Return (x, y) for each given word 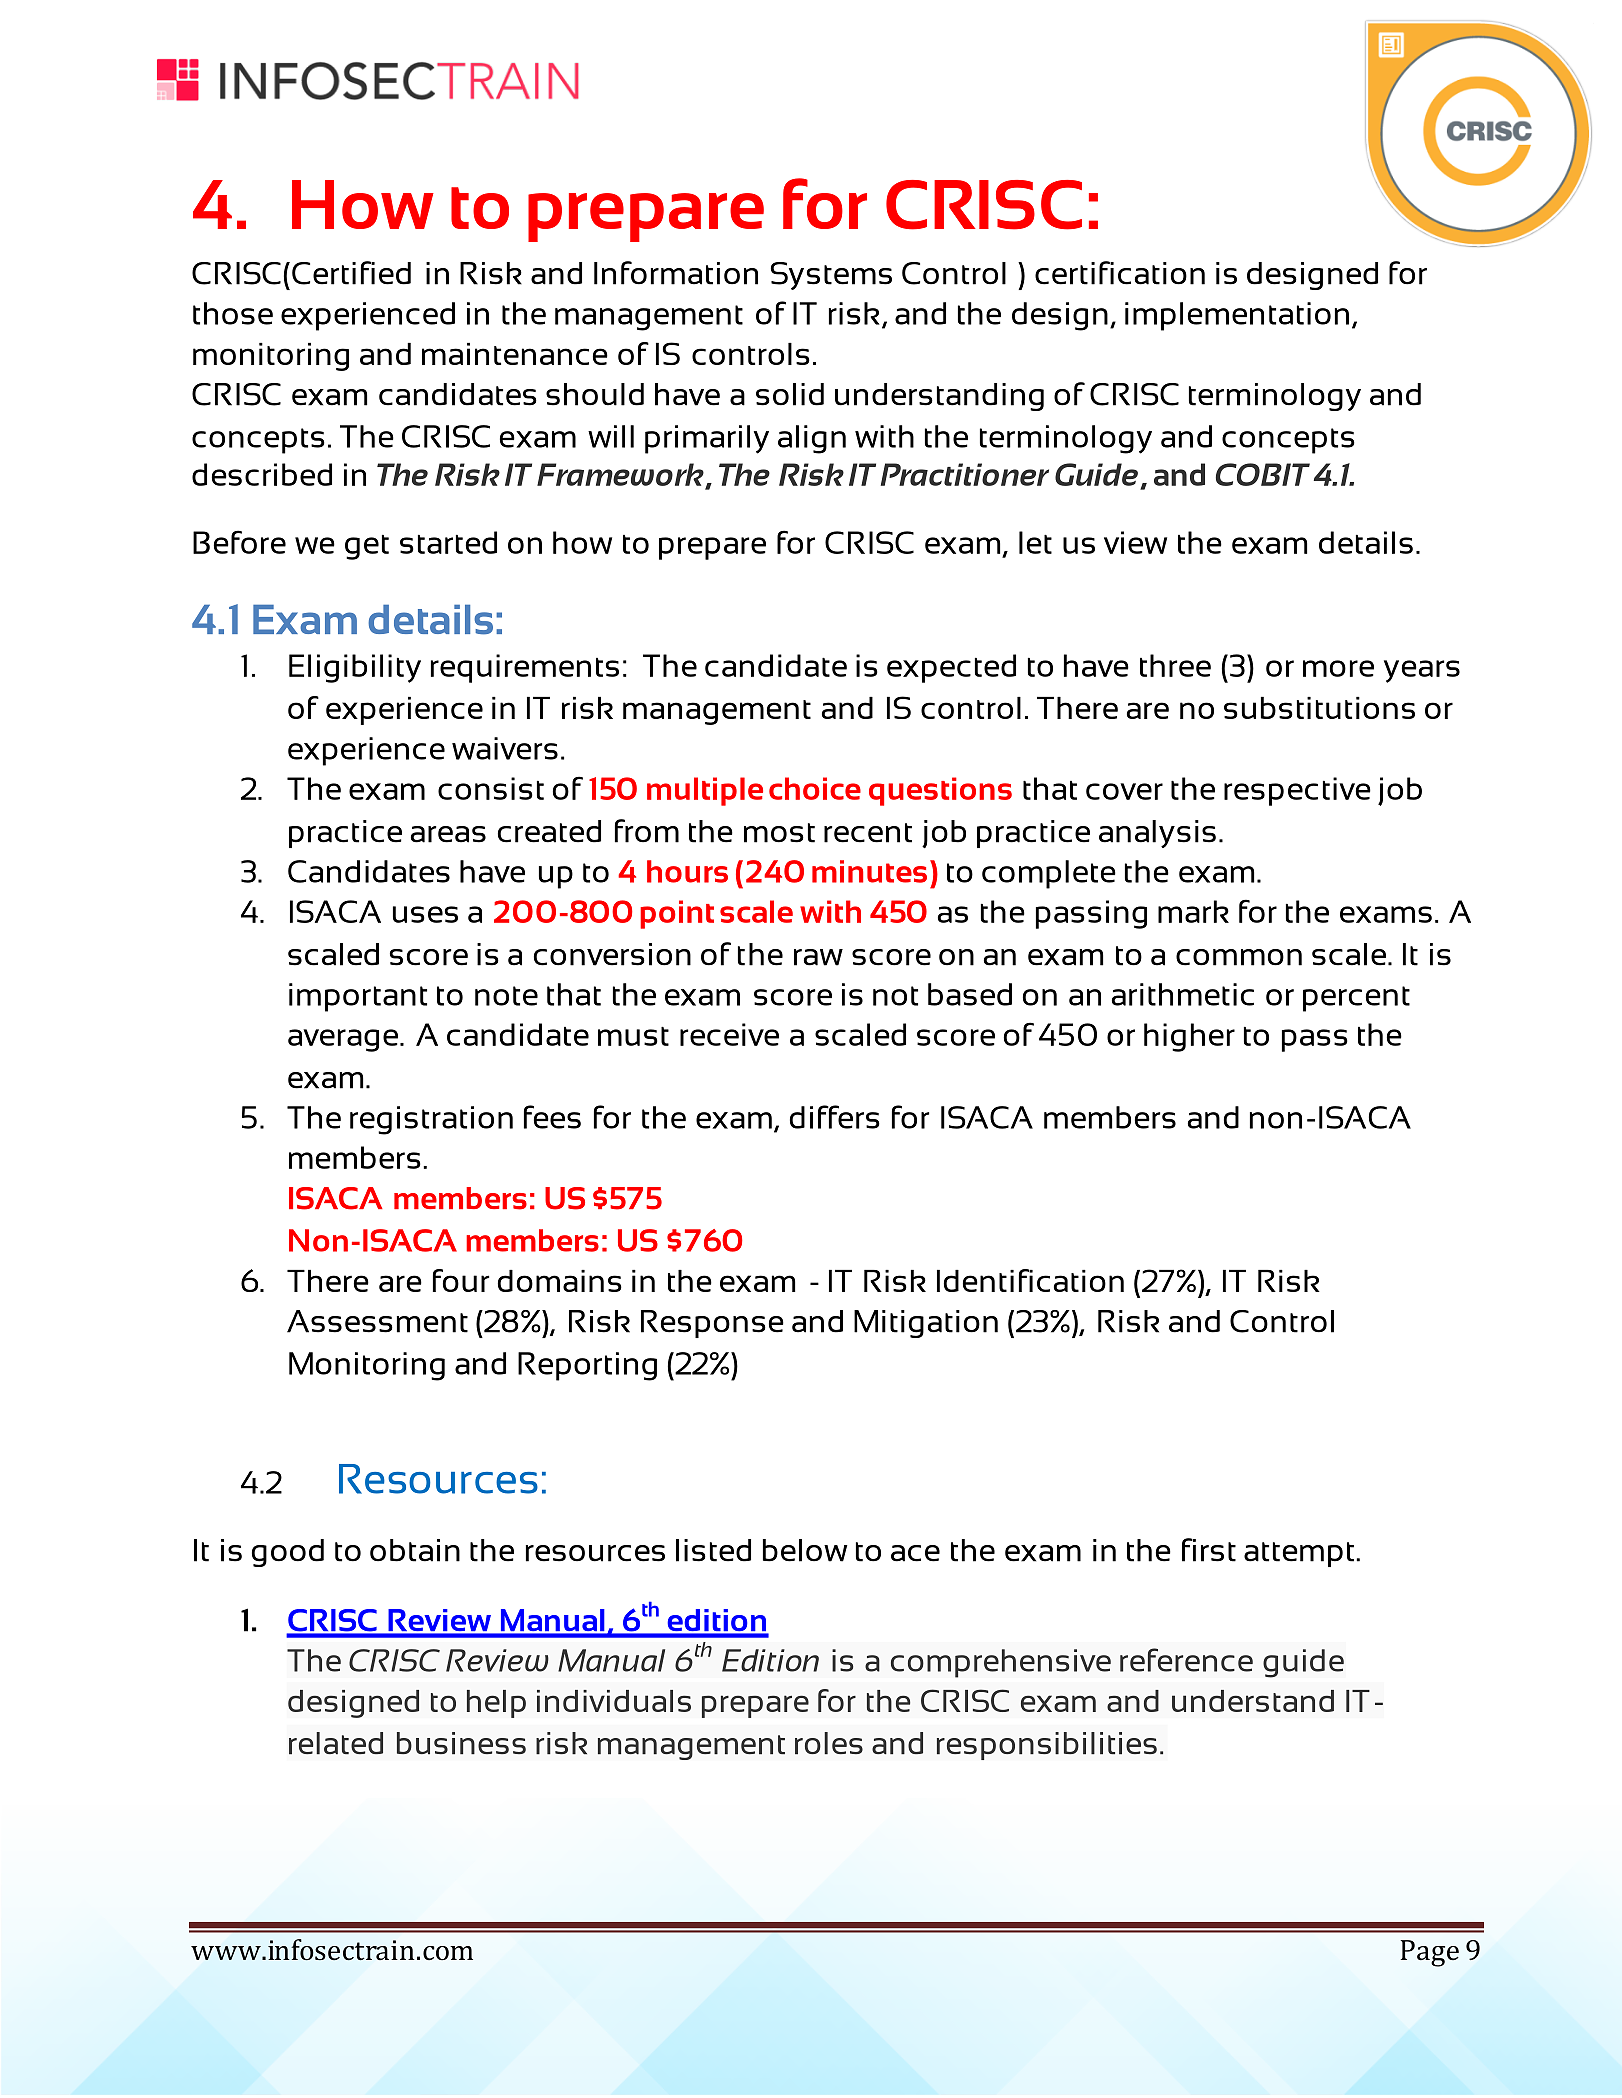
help (496, 1704)
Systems (831, 276)
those (233, 313)
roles (829, 1743)
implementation (1237, 316)
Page (1430, 1953)
